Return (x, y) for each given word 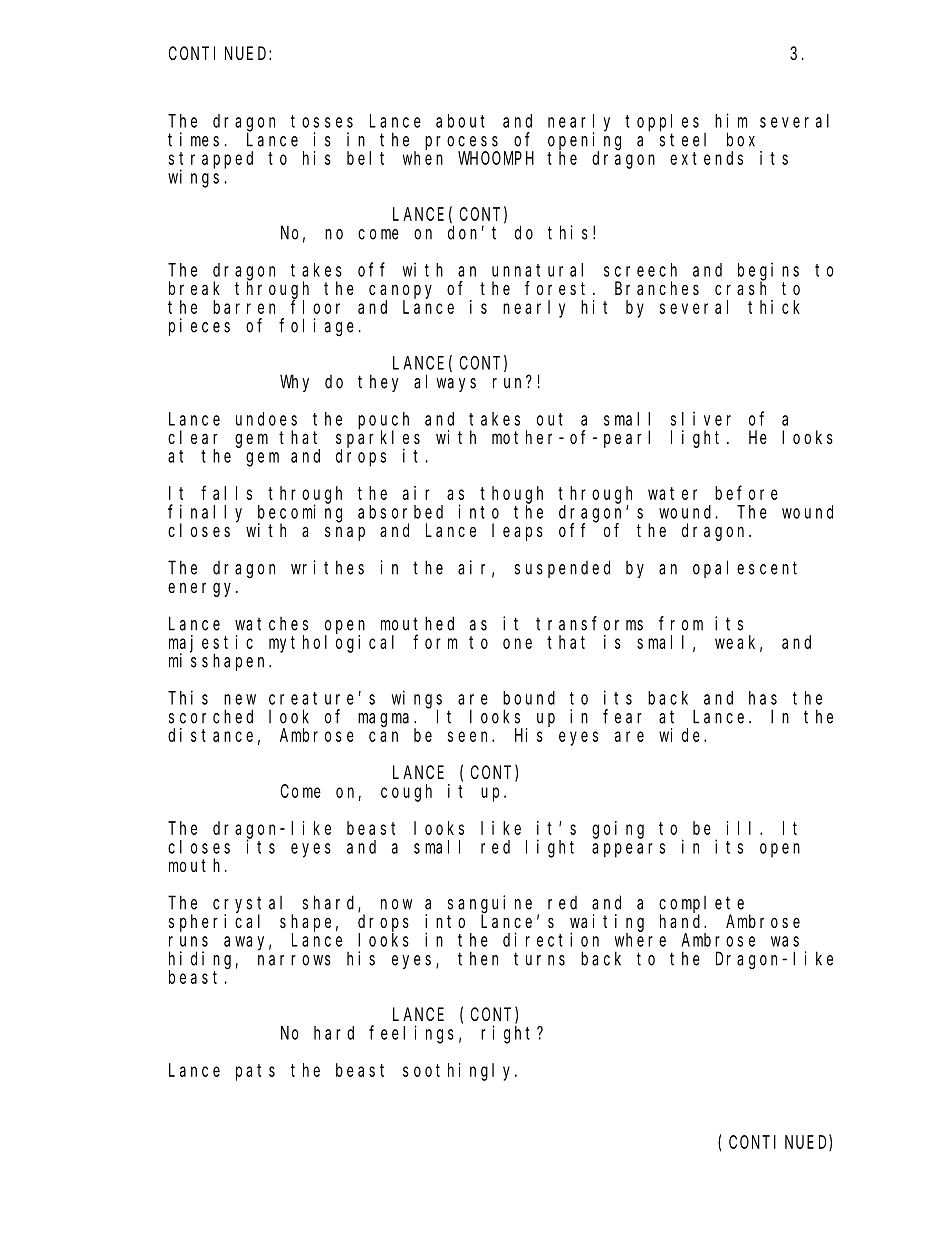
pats (255, 1072)
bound (529, 698)
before (746, 493)
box (741, 139)
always (445, 383)
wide (682, 735)
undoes (266, 419)
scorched (211, 716)
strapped (211, 160)
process (461, 144)
